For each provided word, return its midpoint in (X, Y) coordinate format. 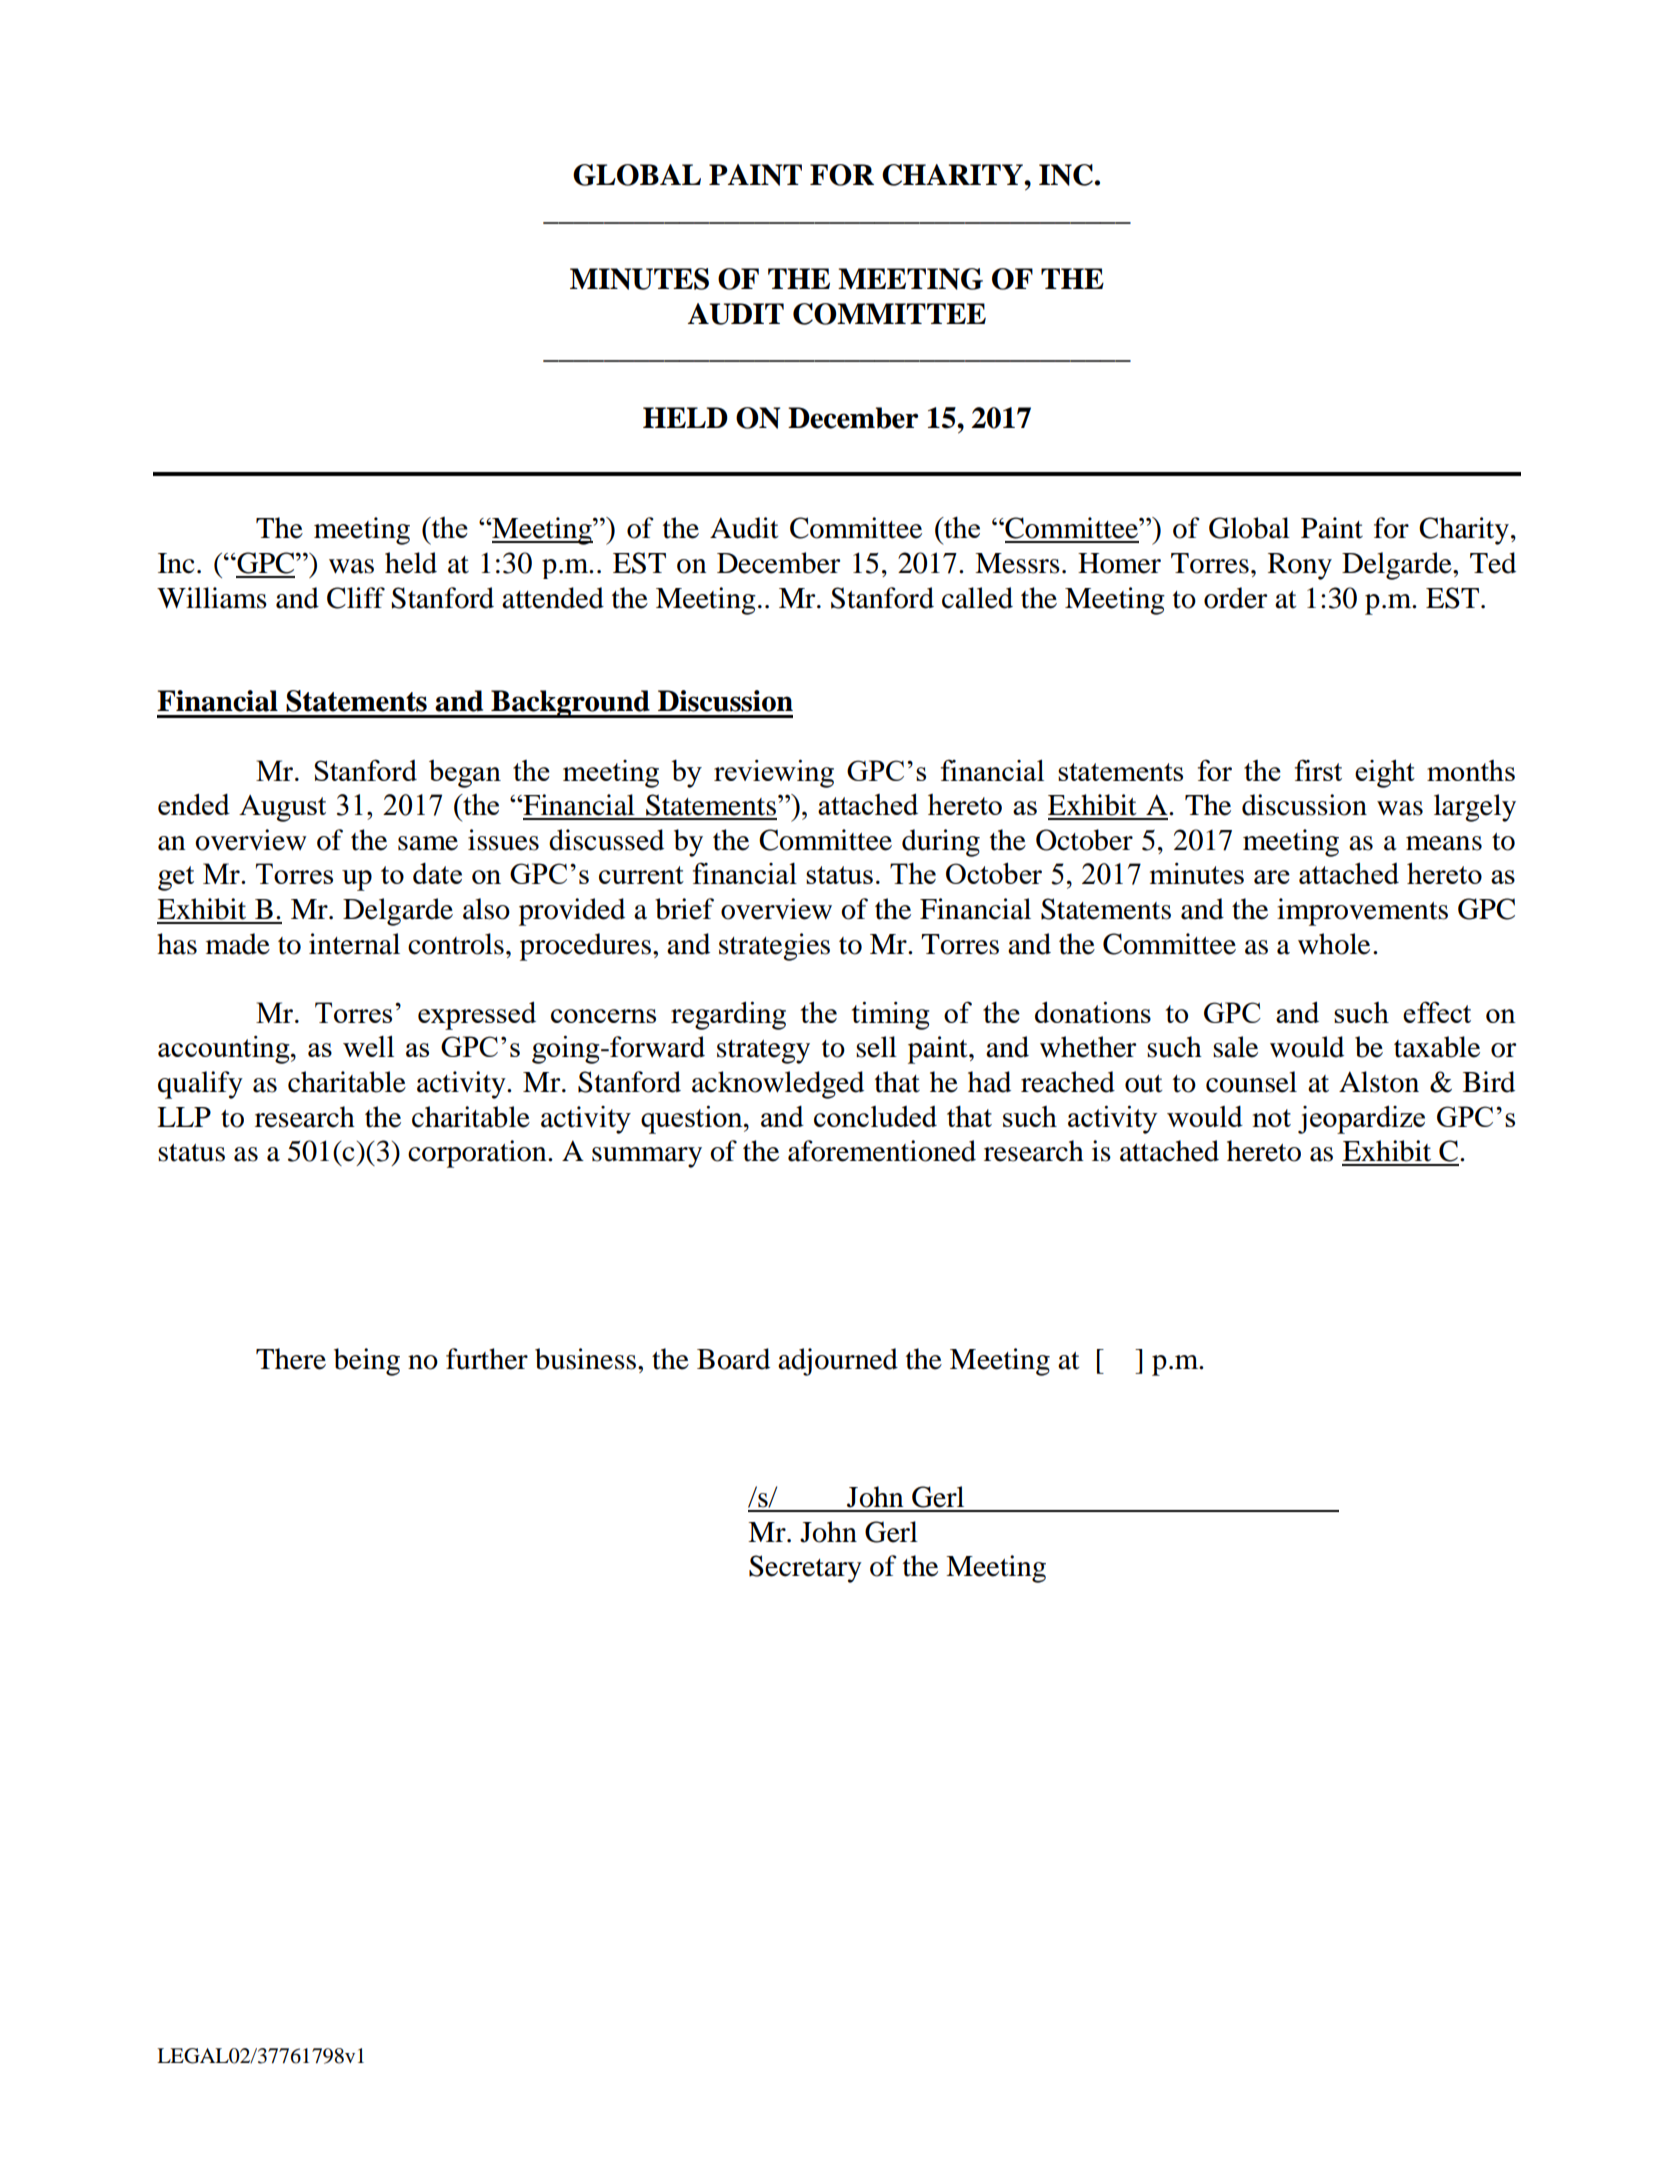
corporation (478, 1154)
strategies (774, 947)
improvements (1362, 912)
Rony (1300, 566)
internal (354, 944)
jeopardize (1361, 1120)
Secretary (805, 1569)
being (367, 1362)
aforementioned (882, 1151)
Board (733, 1359)
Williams (212, 598)
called (977, 598)
